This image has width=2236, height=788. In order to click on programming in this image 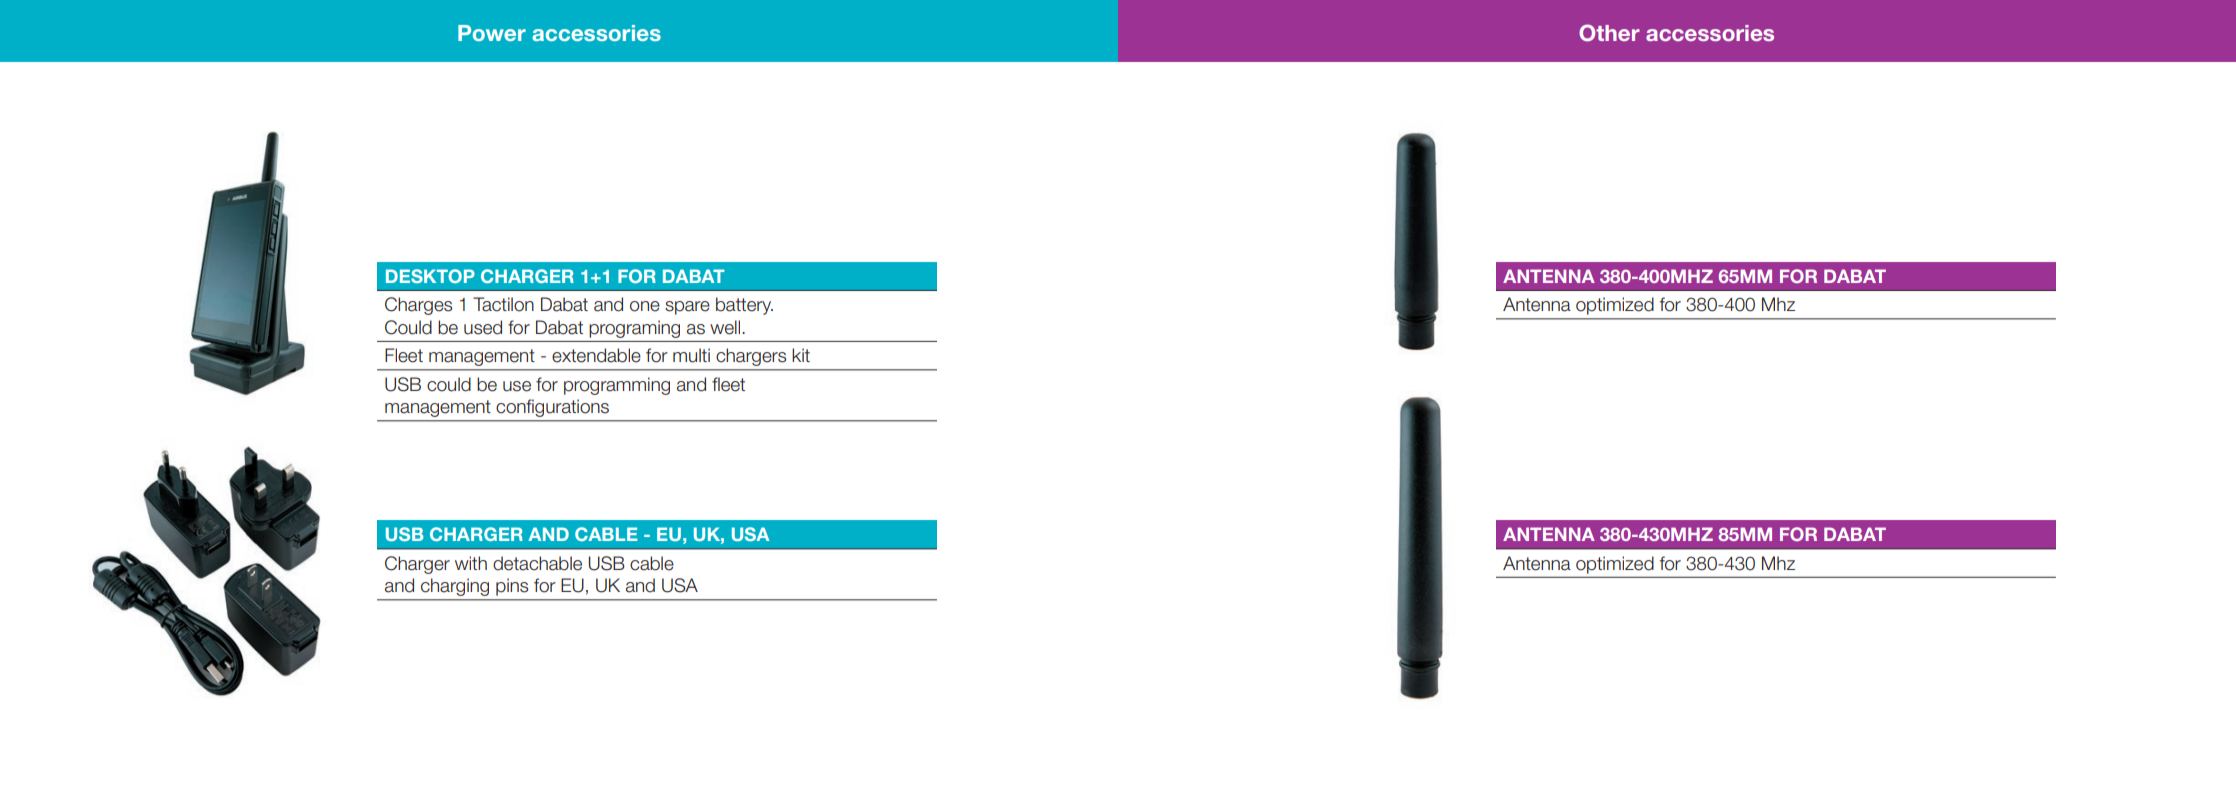, I will do `click(617, 386)`.
